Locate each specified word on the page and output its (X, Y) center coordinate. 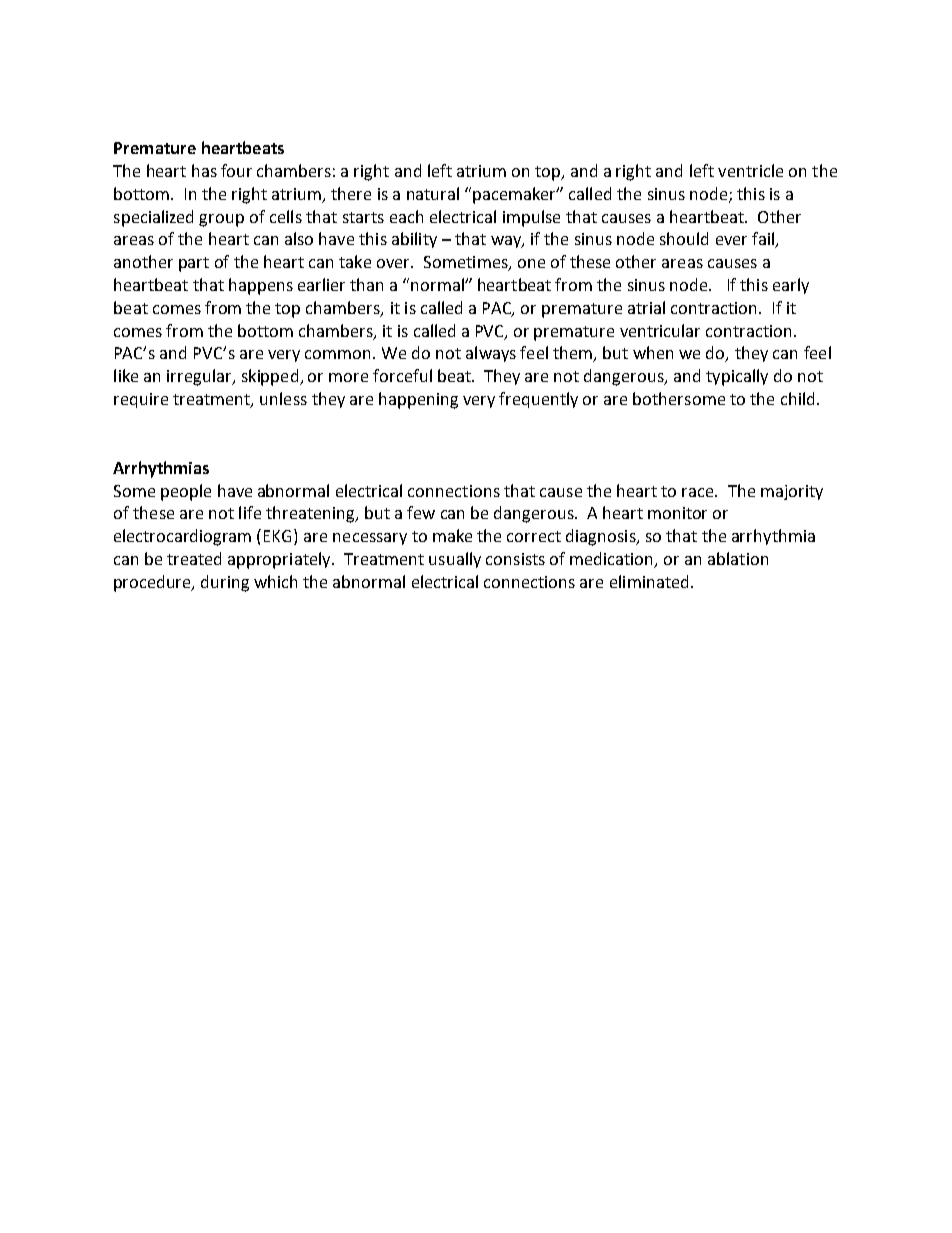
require (141, 400)
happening (418, 400)
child (797, 398)
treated (194, 558)
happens (261, 286)
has (204, 170)
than (366, 284)
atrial (646, 307)
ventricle (750, 170)
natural (433, 193)
